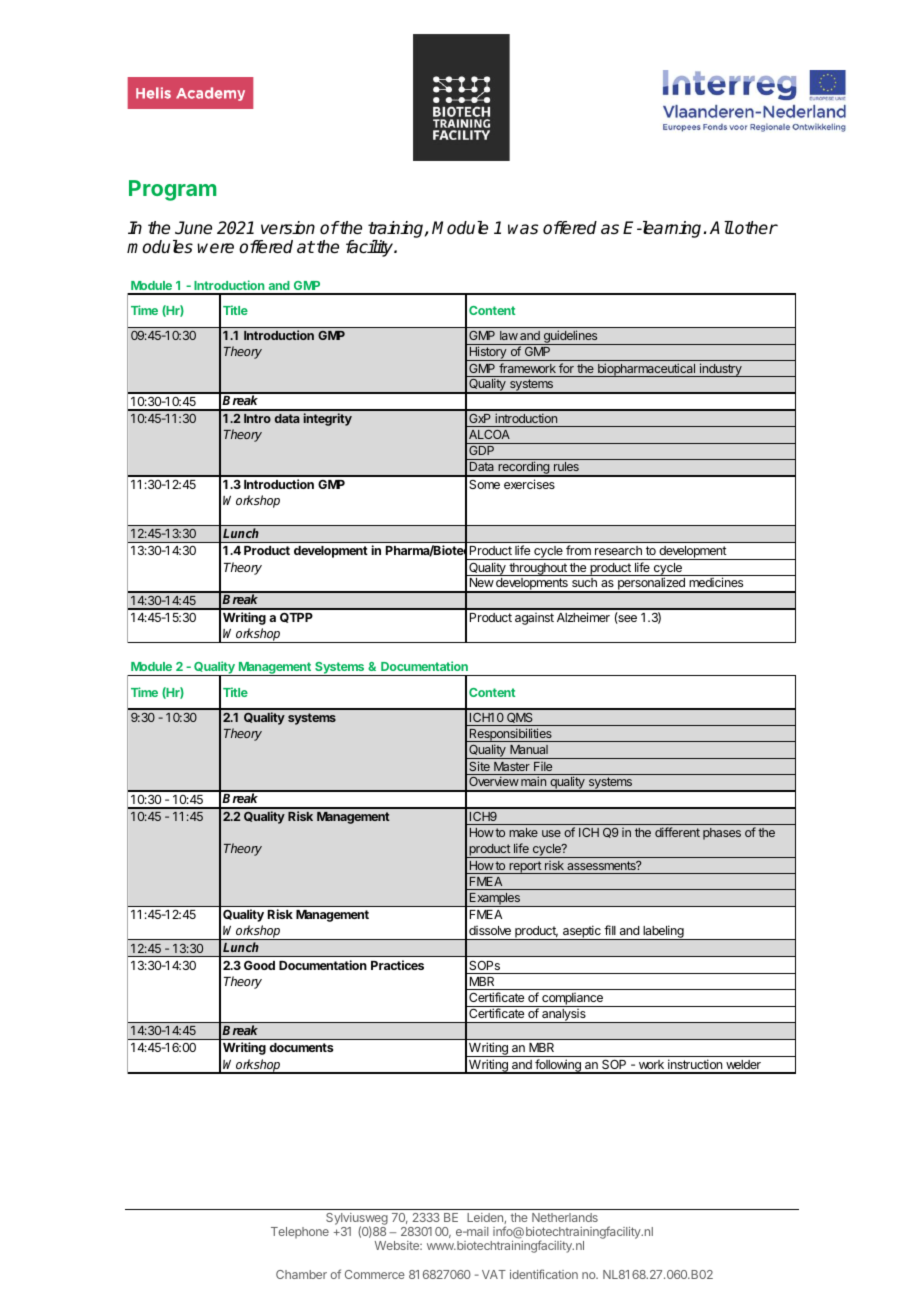 The height and width of the screenshot is (1308, 924). Describe the element at coordinates (677, 832) in the screenshot. I see `different` at that location.
